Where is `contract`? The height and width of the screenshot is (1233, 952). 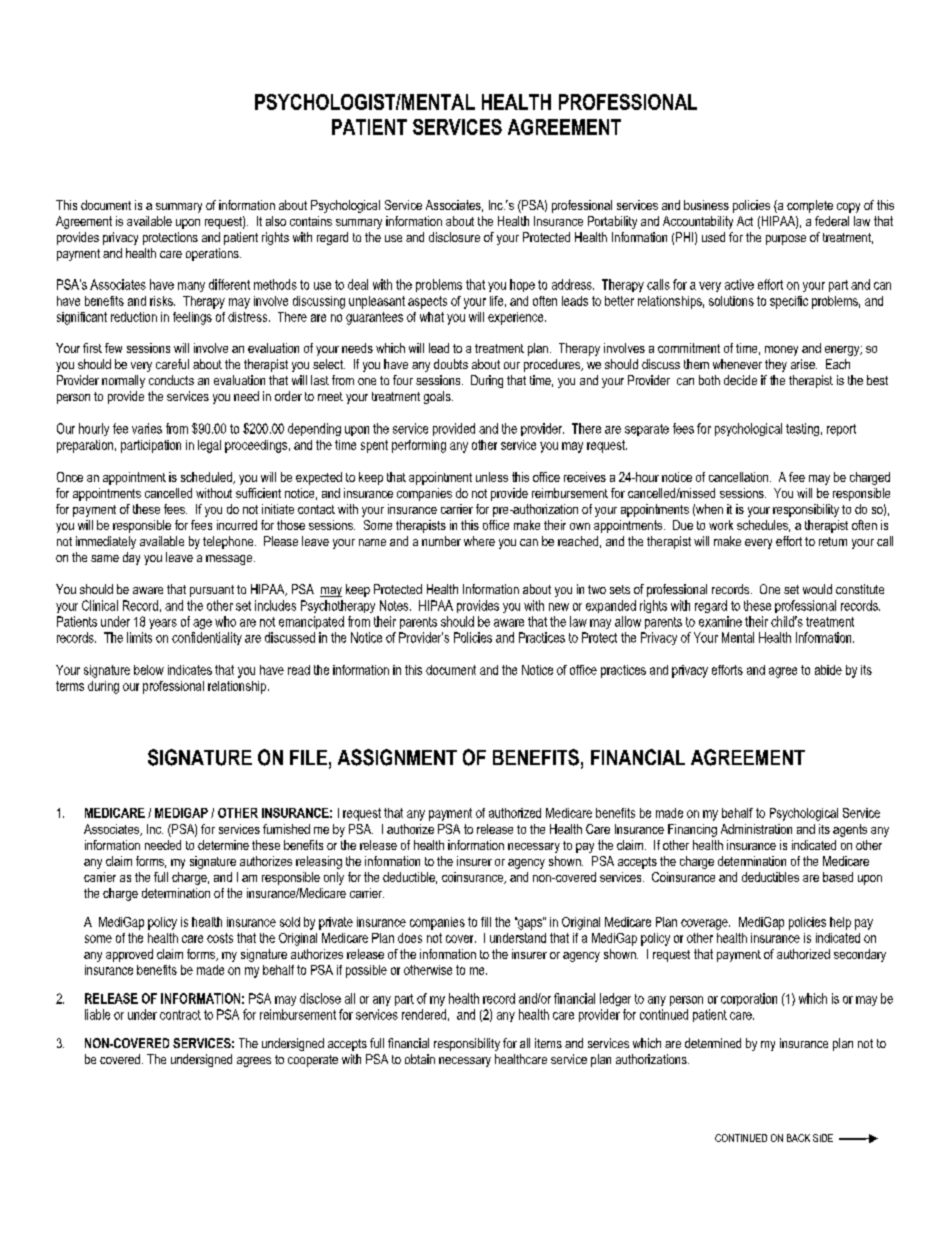
contract is located at coordinates (180, 1015).
